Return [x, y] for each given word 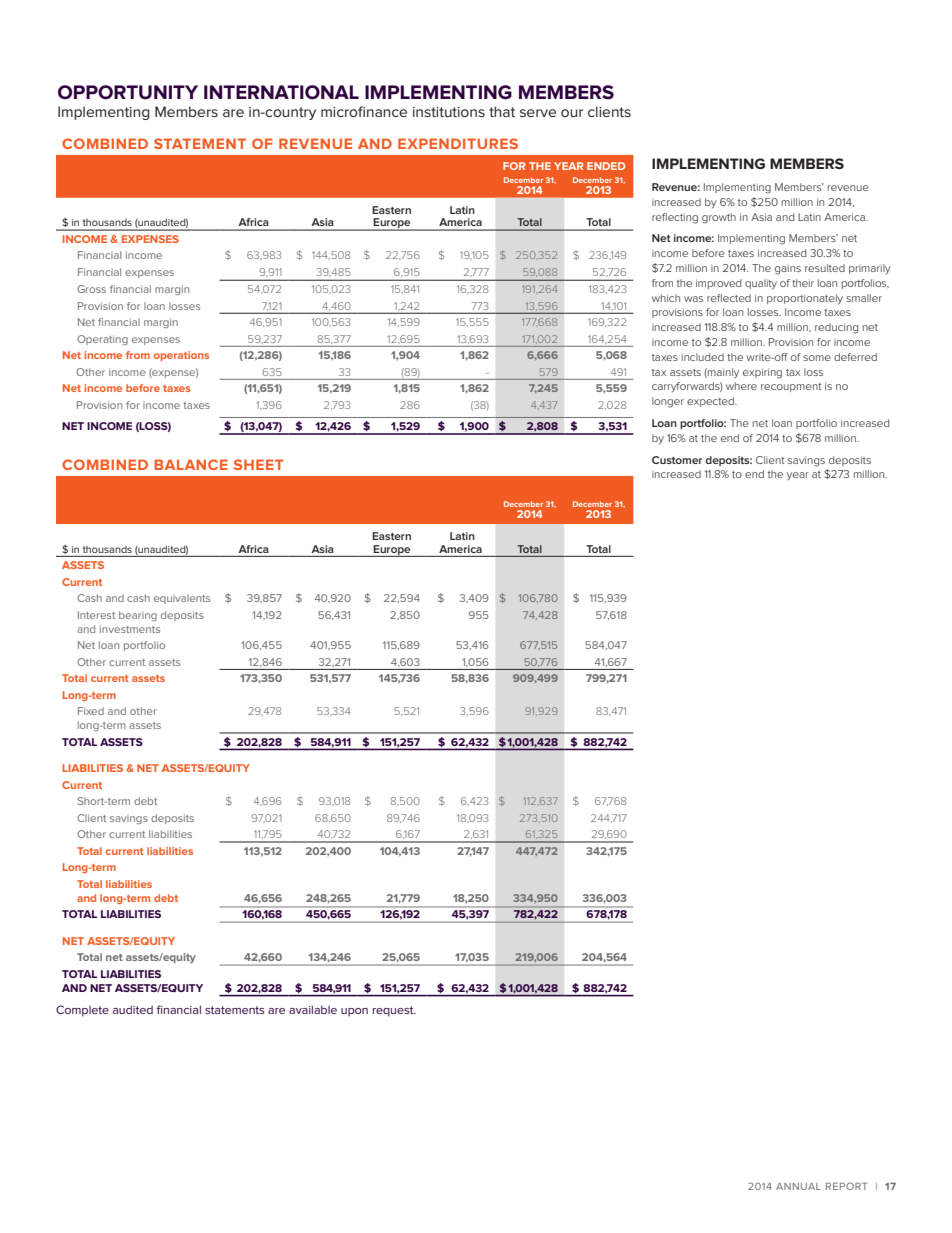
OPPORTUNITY [128, 92]
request [394, 1011]
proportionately [805, 299]
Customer [677, 460]
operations [181, 356]
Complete [82, 1010]
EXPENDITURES [458, 143]
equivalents [182, 599]
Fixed [91, 711]
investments [130, 629]
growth [719, 218]
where [741, 386]
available [313, 1009]
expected [711, 402]
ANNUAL [798, 1186]
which [666, 298]
